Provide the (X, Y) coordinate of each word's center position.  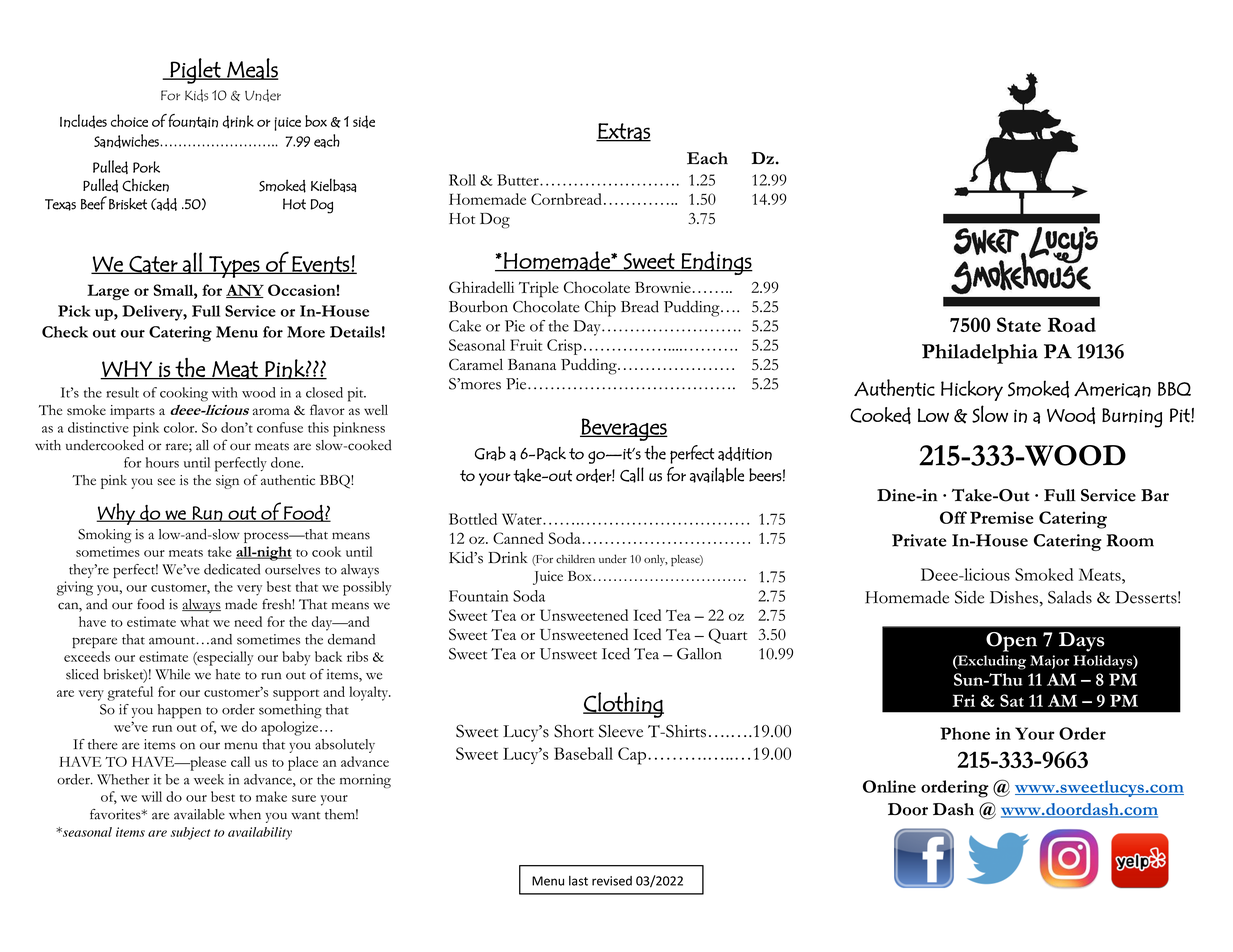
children (575, 558)
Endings (716, 263)
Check (65, 332)
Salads (1070, 597)
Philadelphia (980, 354)
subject (190, 833)
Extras (623, 132)
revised (612, 881)
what (194, 621)
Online (889, 786)
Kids (196, 95)
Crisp (564, 347)
